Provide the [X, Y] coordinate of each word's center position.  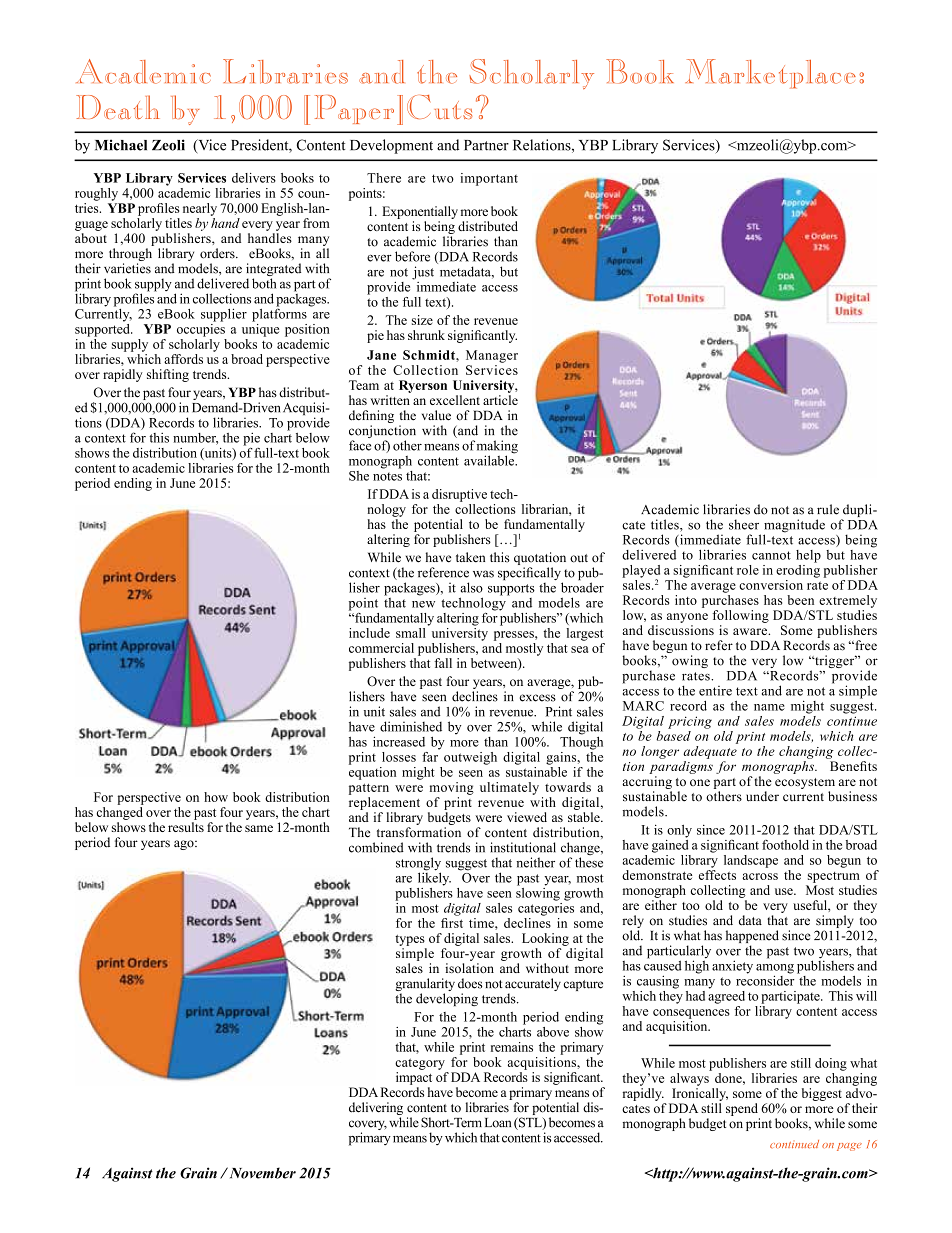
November [261, 1173]
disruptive [459, 495]
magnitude [794, 527]
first [452, 921]
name [769, 707]
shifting [168, 375]
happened [752, 938]
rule [828, 509]
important [489, 179]
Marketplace [770, 74]
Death [118, 107]
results [186, 827]
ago [185, 845]
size [422, 320]
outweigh [470, 758]
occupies [201, 329]
